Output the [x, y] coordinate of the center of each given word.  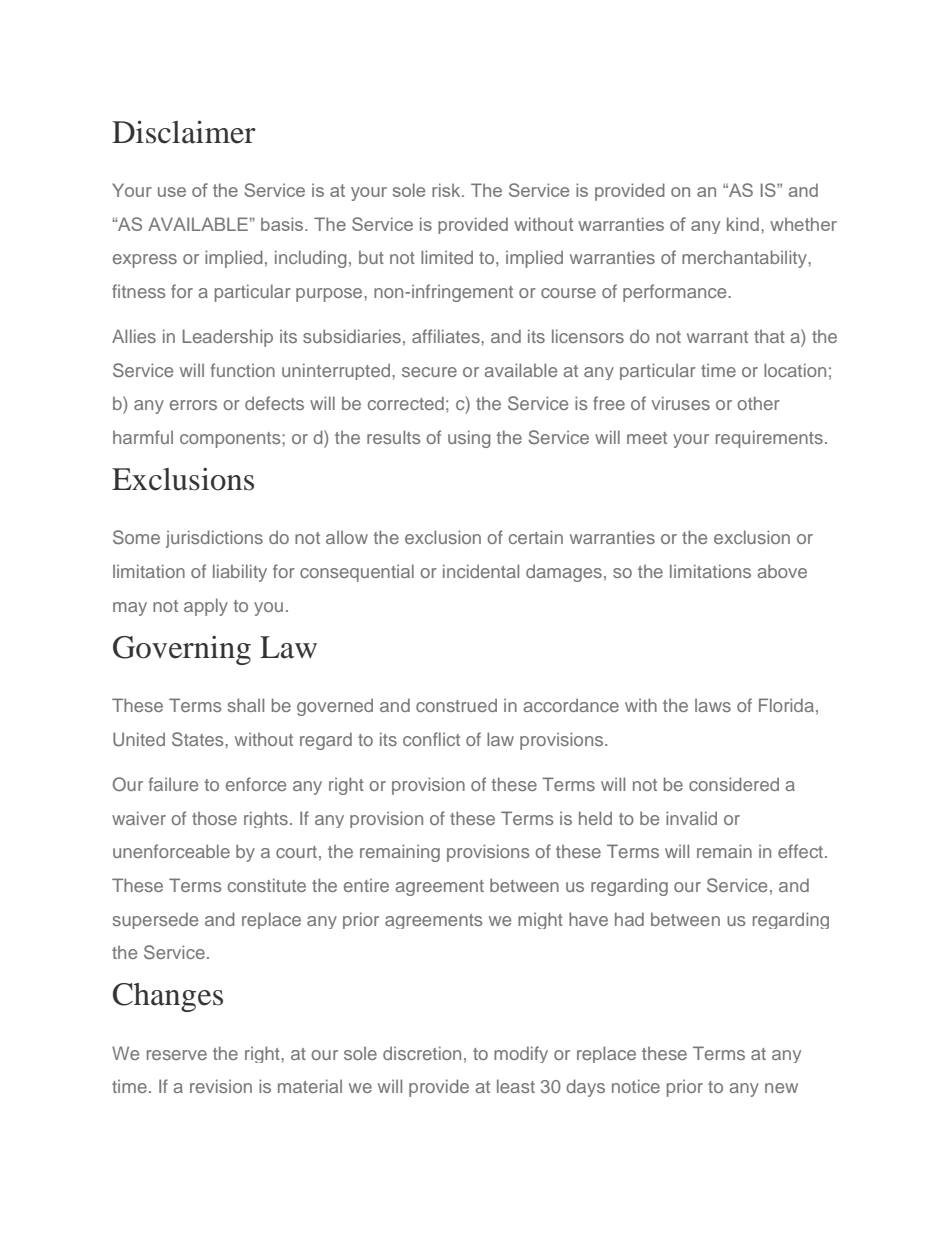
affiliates [447, 336]
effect [802, 851]
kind [743, 224]
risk [447, 190]
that [769, 336]
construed [456, 705]
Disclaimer [184, 132]
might [540, 920]
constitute [267, 885]
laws [713, 705]
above [782, 571]
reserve [177, 1055]
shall [246, 705]
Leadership [228, 338]
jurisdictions [214, 539]
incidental [481, 571]
